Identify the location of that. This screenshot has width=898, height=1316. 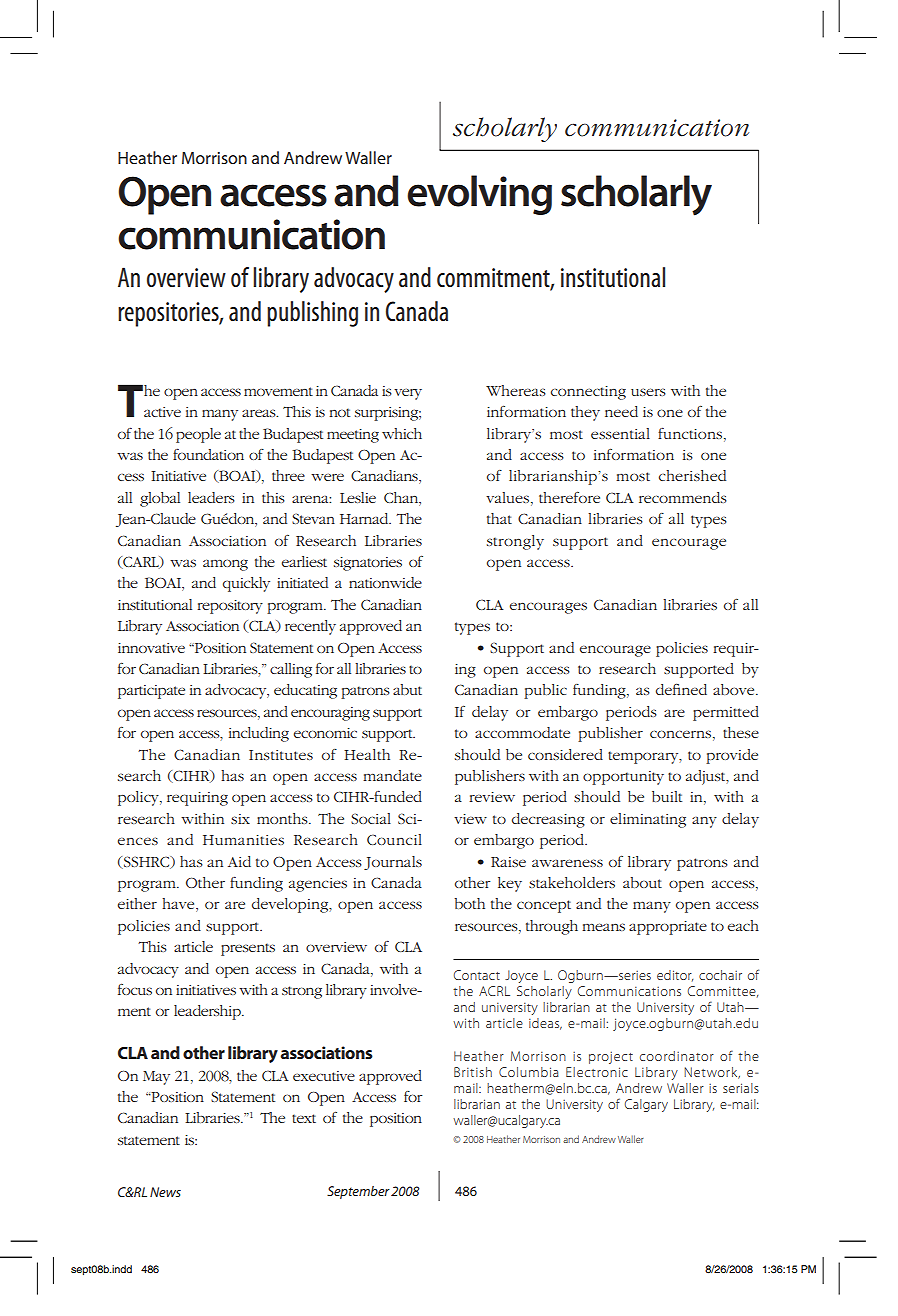
(499, 518).
